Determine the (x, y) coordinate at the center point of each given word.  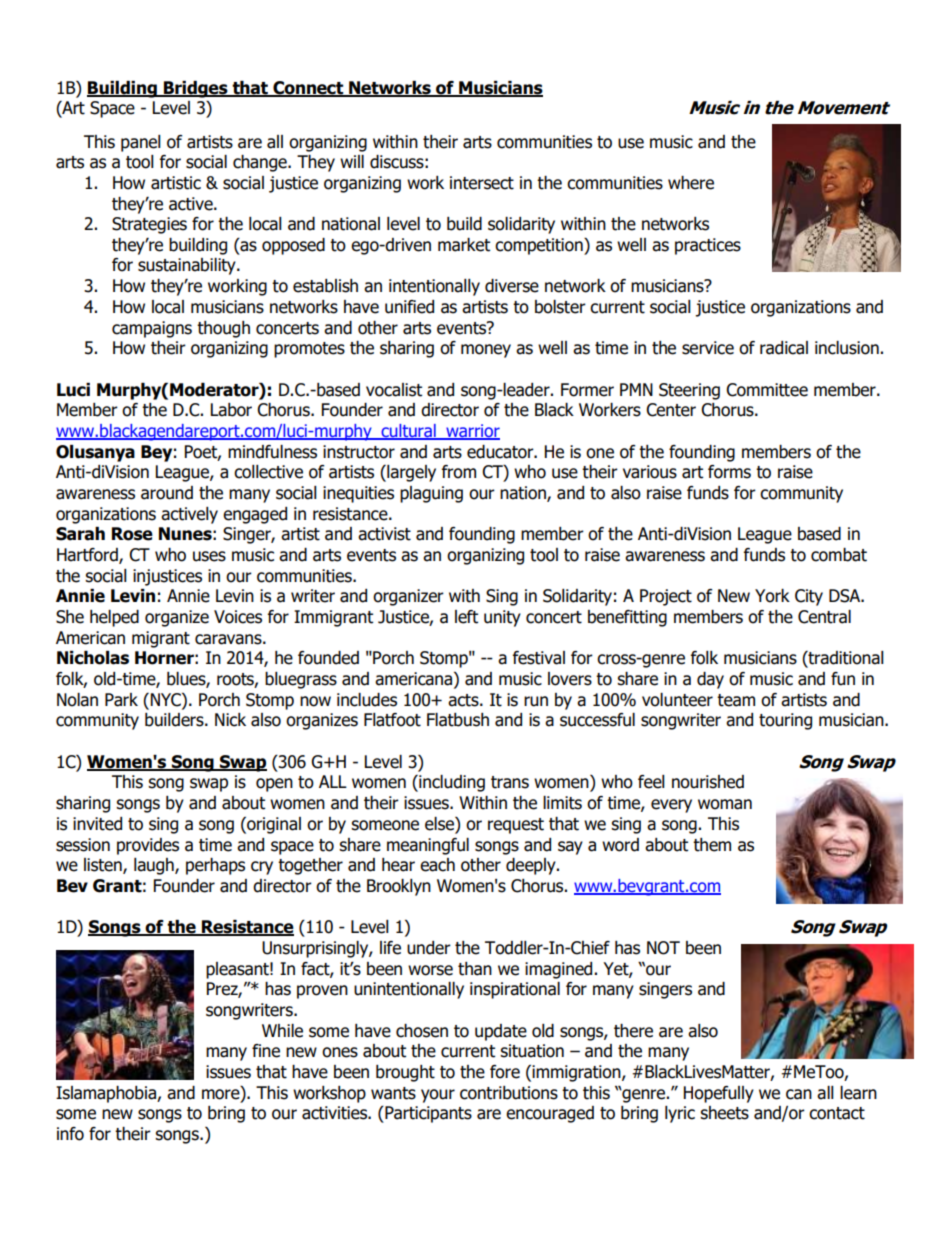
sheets (724, 1113)
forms (729, 472)
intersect (482, 183)
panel (141, 143)
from (459, 472)
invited (97, 824)
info (70, 1134)
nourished (708, 782)
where (691, 183)
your (438, 1096)
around (167, 493)
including (451, 783)
